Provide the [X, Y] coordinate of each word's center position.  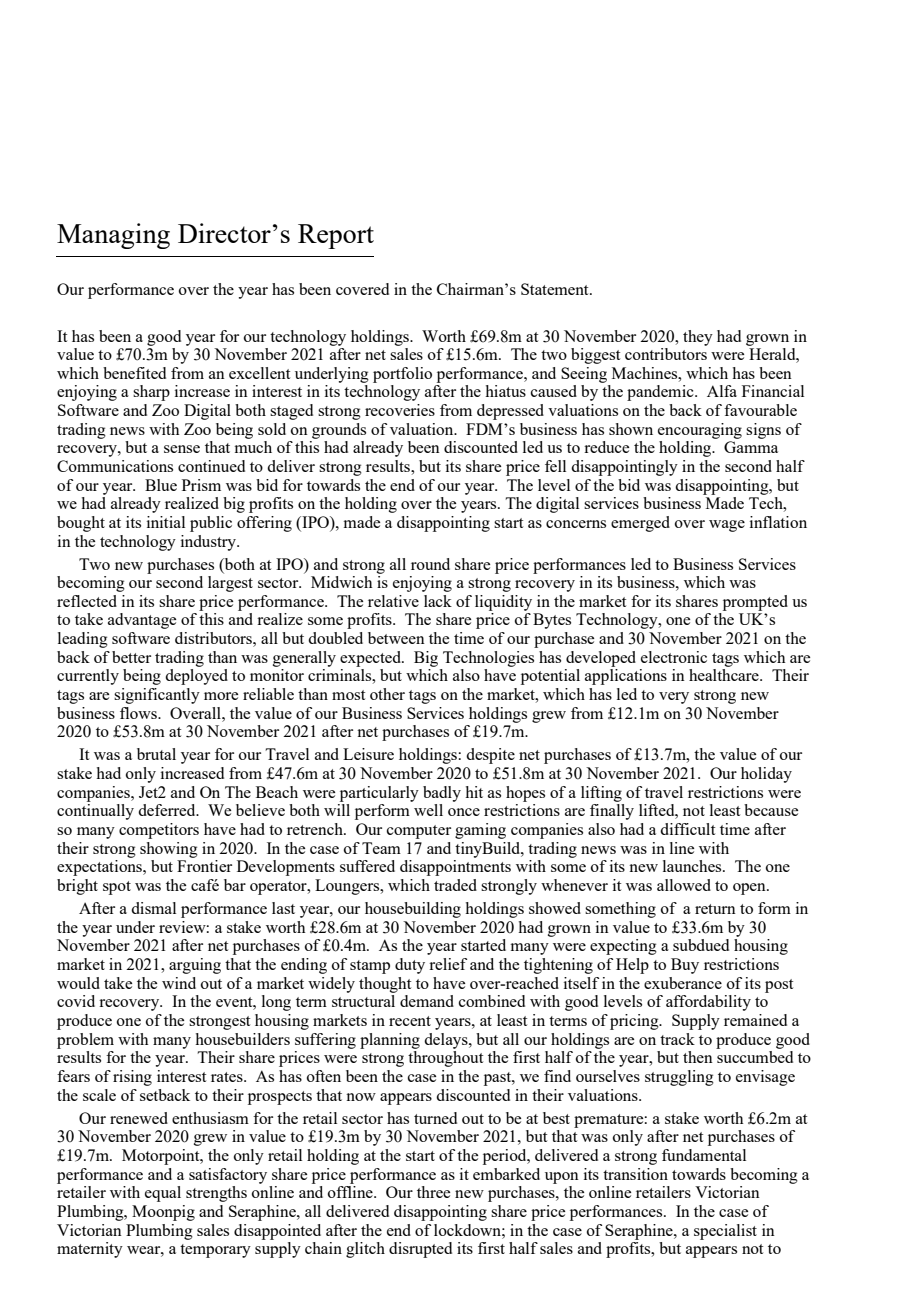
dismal [153, 908]
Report [336, 236]
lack [438, 601]
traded [455, 885]
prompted [755, 603]
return [715, 909]
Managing [113, 236]
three [433, 1192]
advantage [142, 621]
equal [163, 1194]
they [698, 338]
